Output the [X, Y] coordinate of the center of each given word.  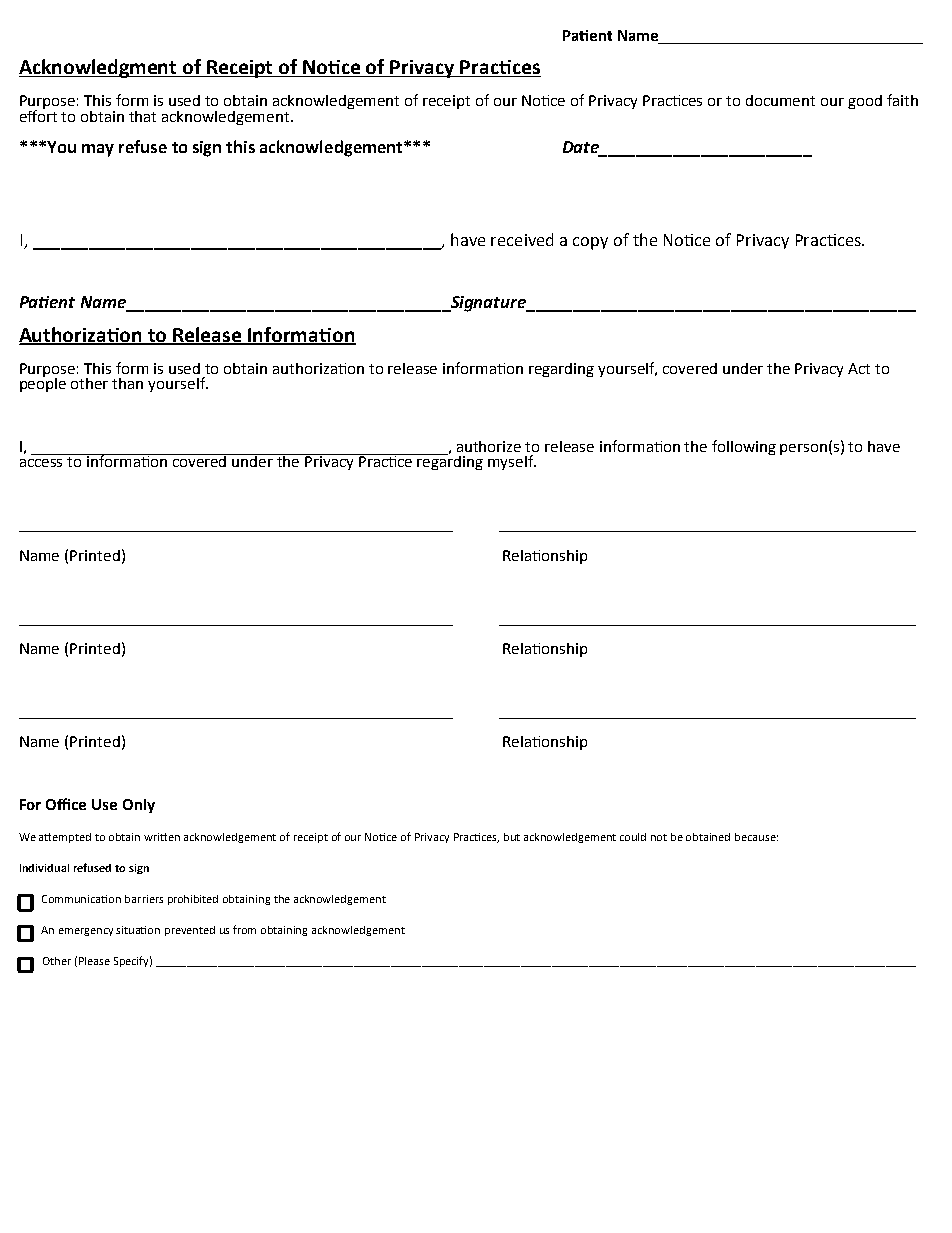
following [744, 447]
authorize [489, 446]
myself [512, 462]
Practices [500, 68]
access [41, 463]
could [633, 837]
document [780, 100]
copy [590, 243]
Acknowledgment [99, 68]
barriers [144, 899]
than [127, 383]
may [98, 150]
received [522, 239]
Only [139, 806]
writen [162, 837]
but [512, 837]
